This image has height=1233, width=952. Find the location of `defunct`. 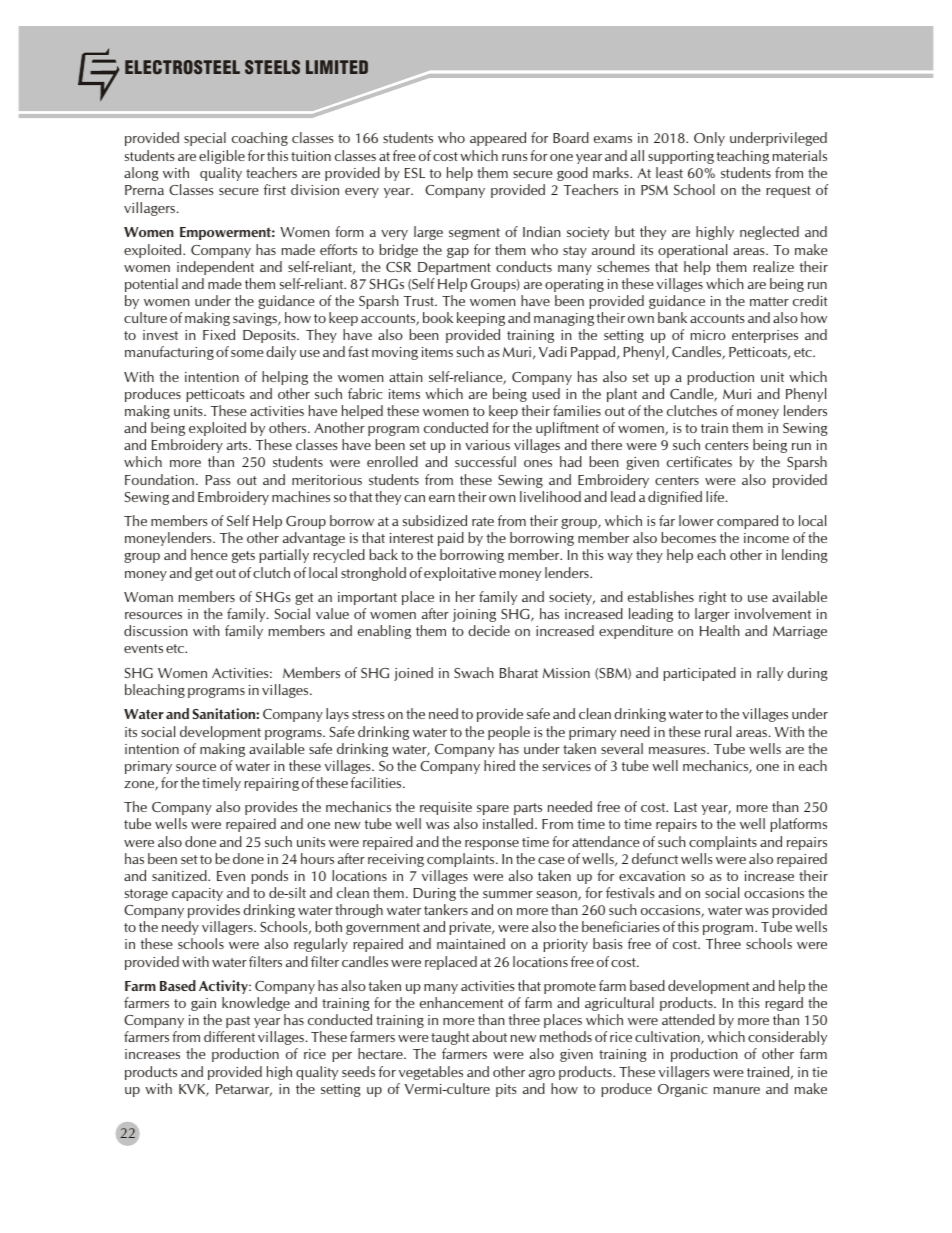

defunct is located at coordinates (655, 858).
